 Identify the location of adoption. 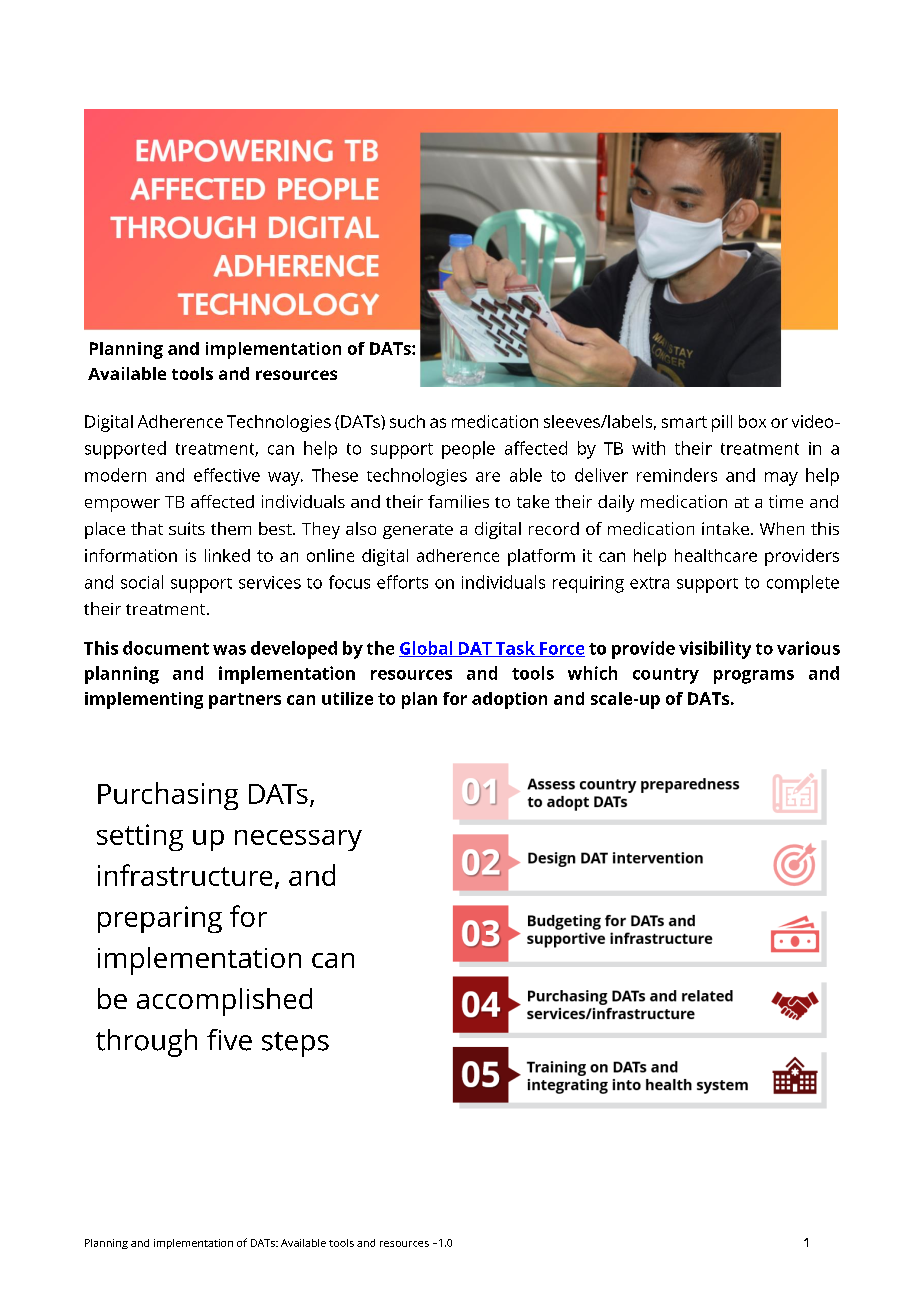
(509, 700).
